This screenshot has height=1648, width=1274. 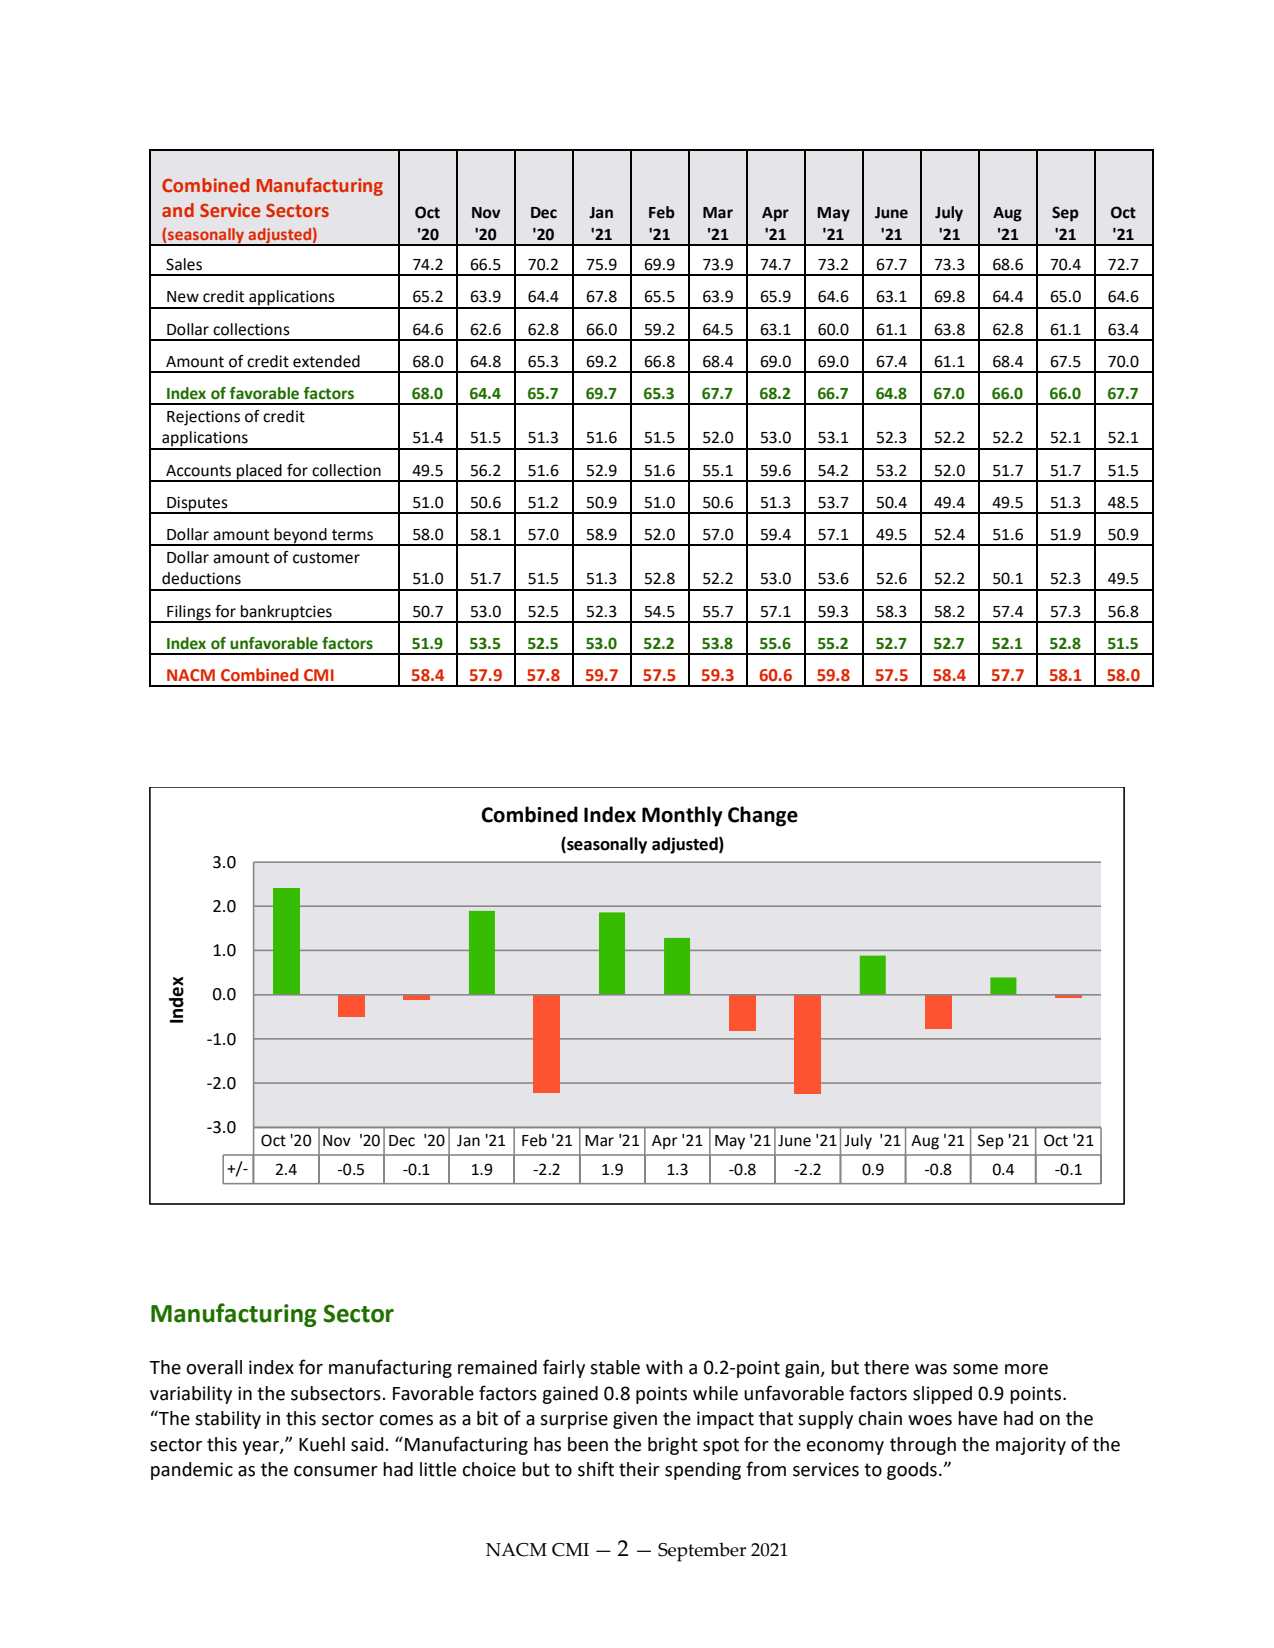 What do you see at coordinates (352, 535) in the screenshot?
I see `terms` at bounding box center [352, 535].
